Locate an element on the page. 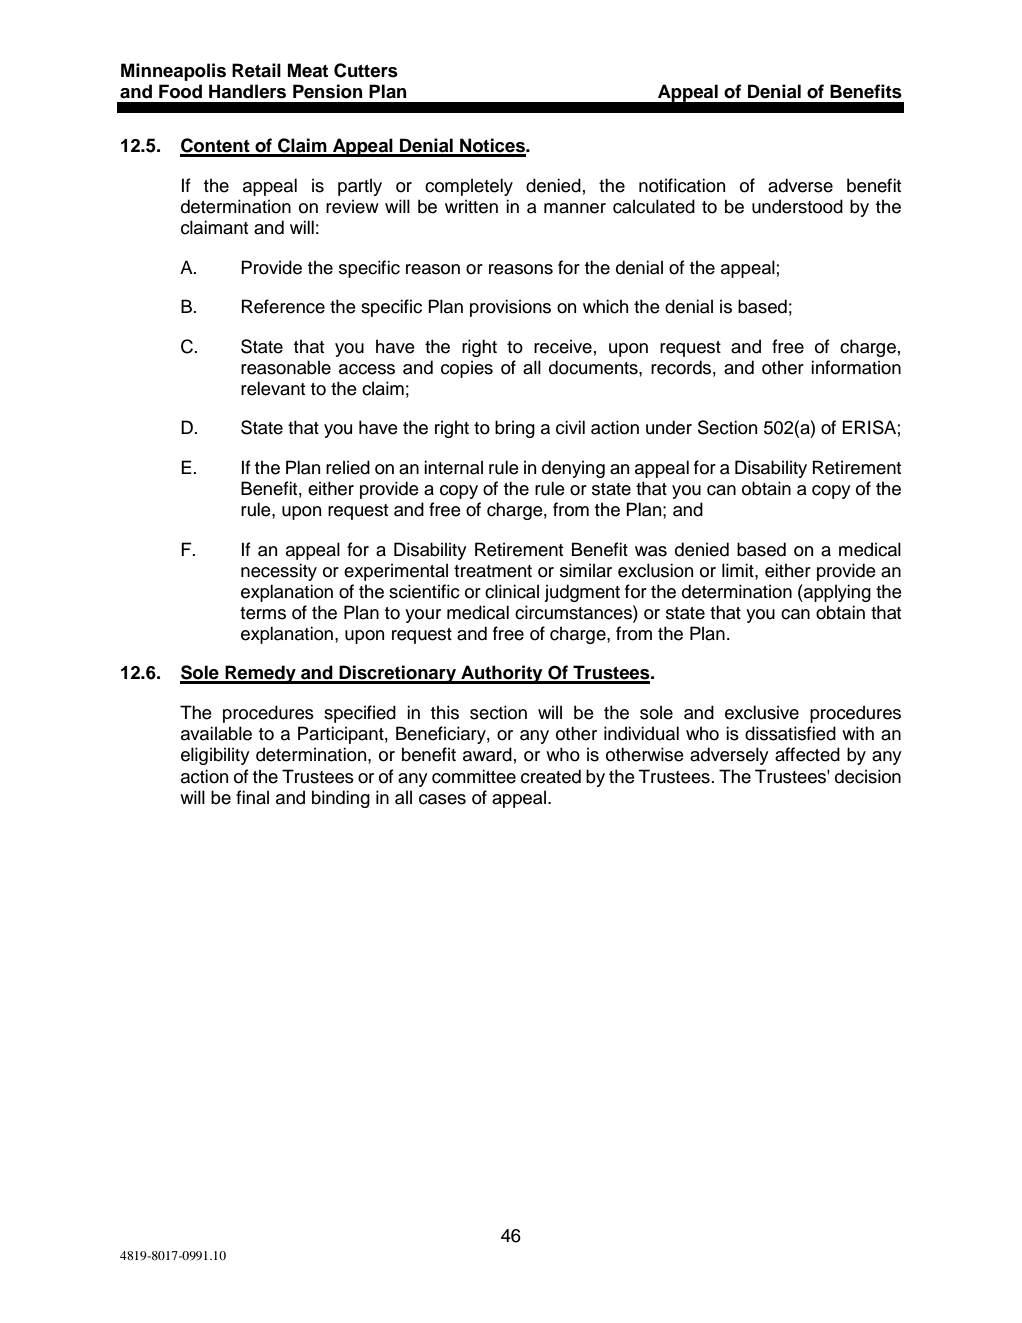 The image size is (1022, 1323). information is located at coordinates (856, 367).
